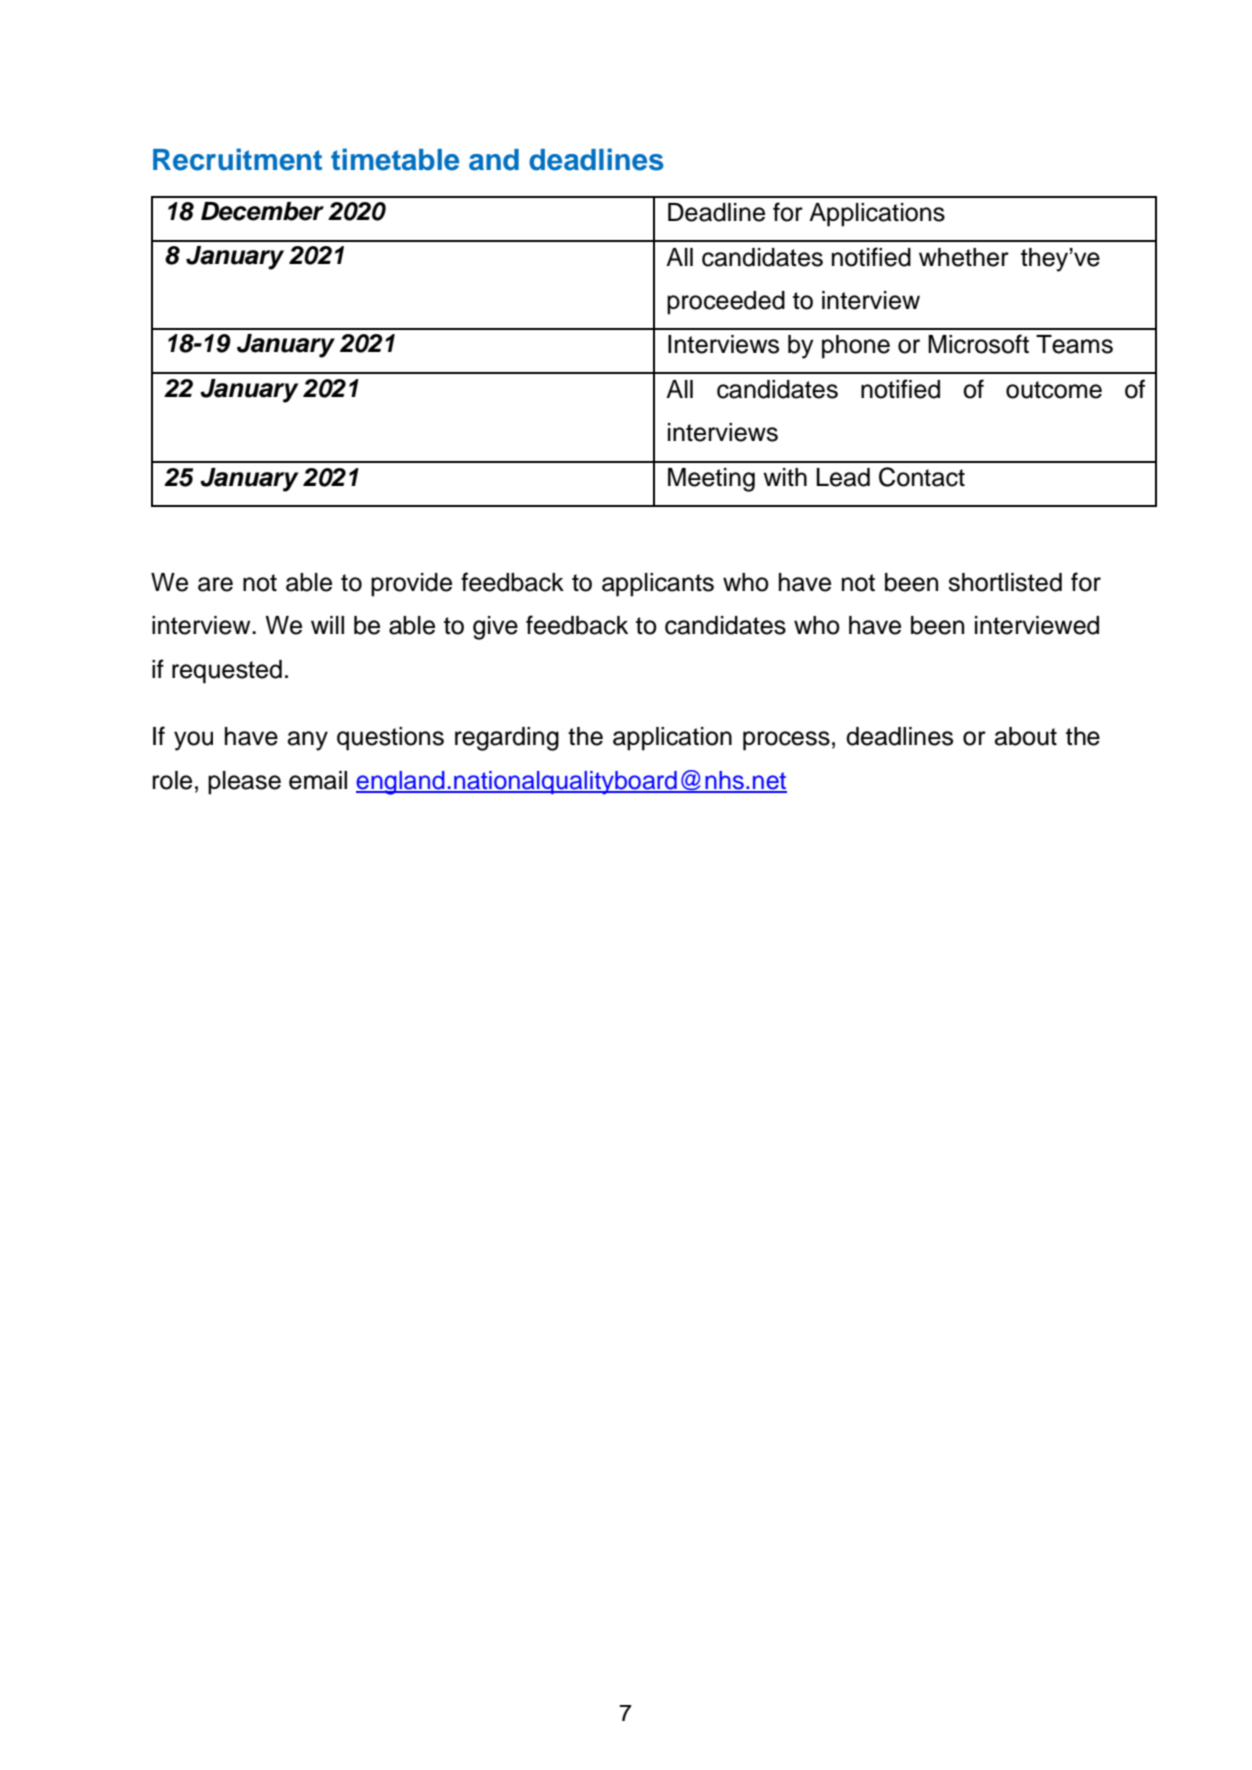 Image resolution: width=1252 pixels, height=1770 pixels. I want to click on email, so click(318, 780).
